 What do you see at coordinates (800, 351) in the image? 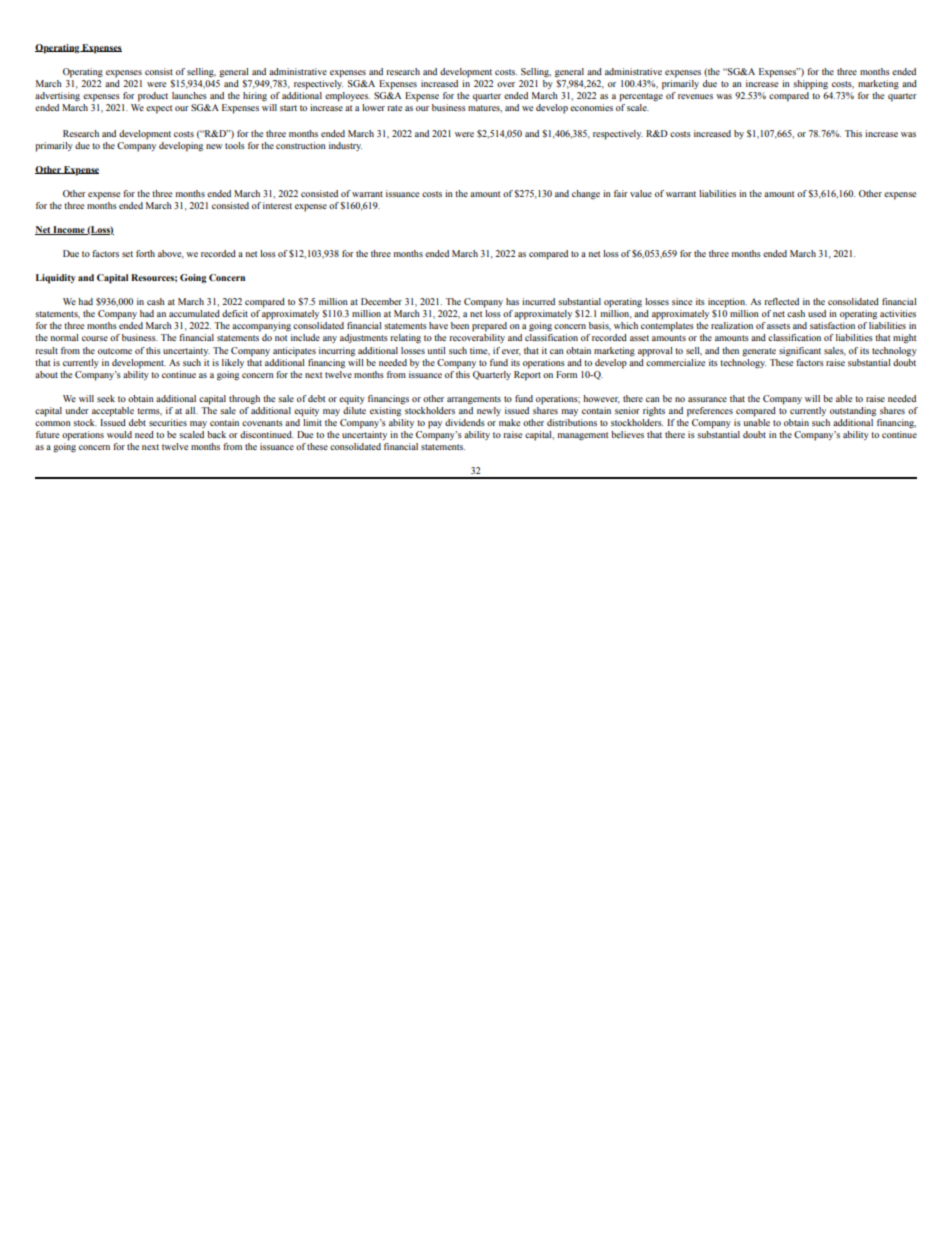
I see `significant` at bounding box center [800, 351].
